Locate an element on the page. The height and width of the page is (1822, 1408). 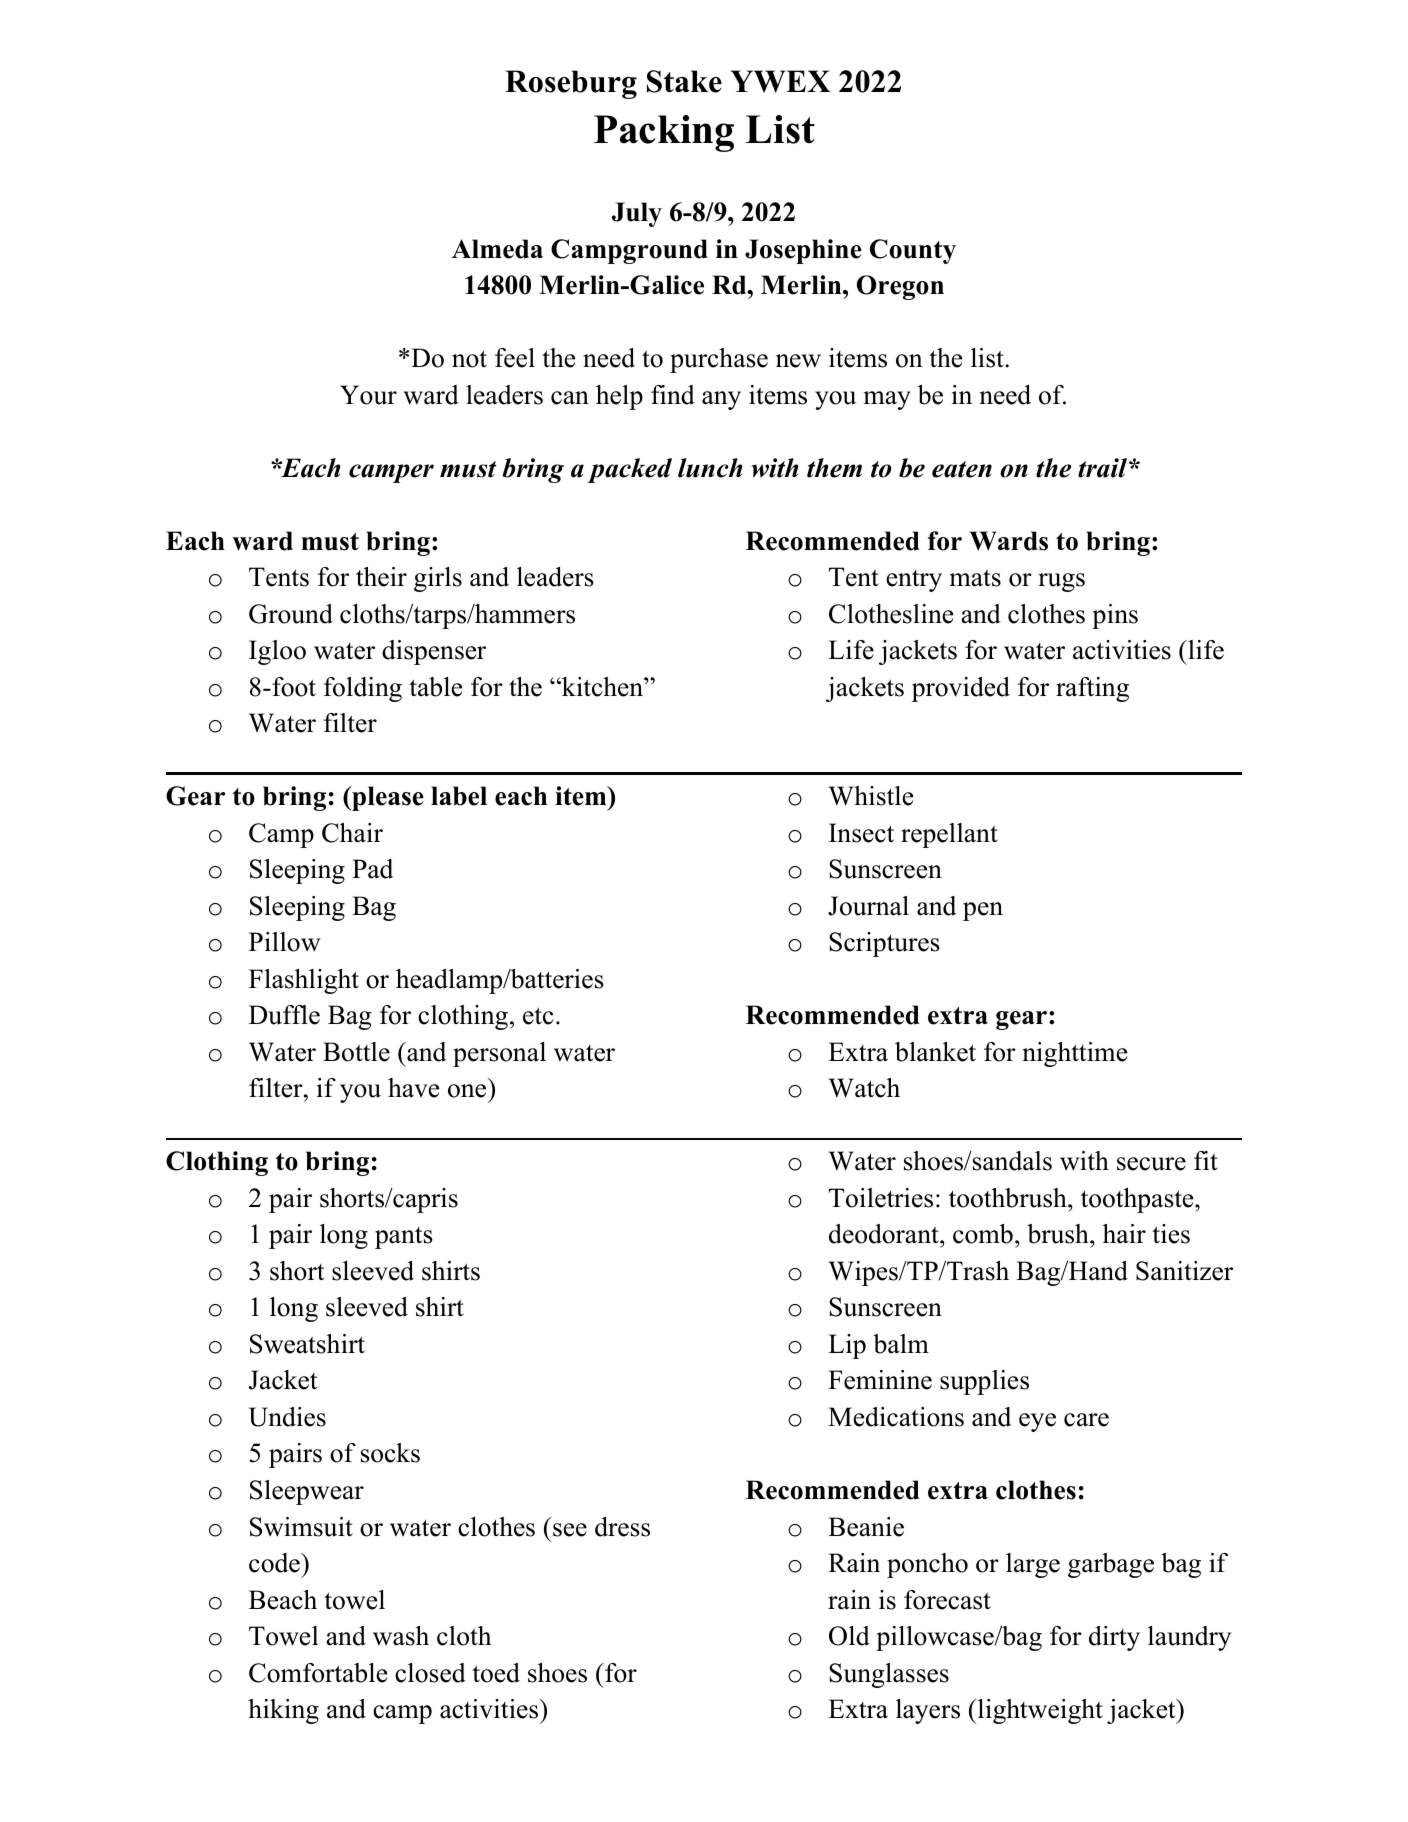
July is located at coordinates (637, 214).
